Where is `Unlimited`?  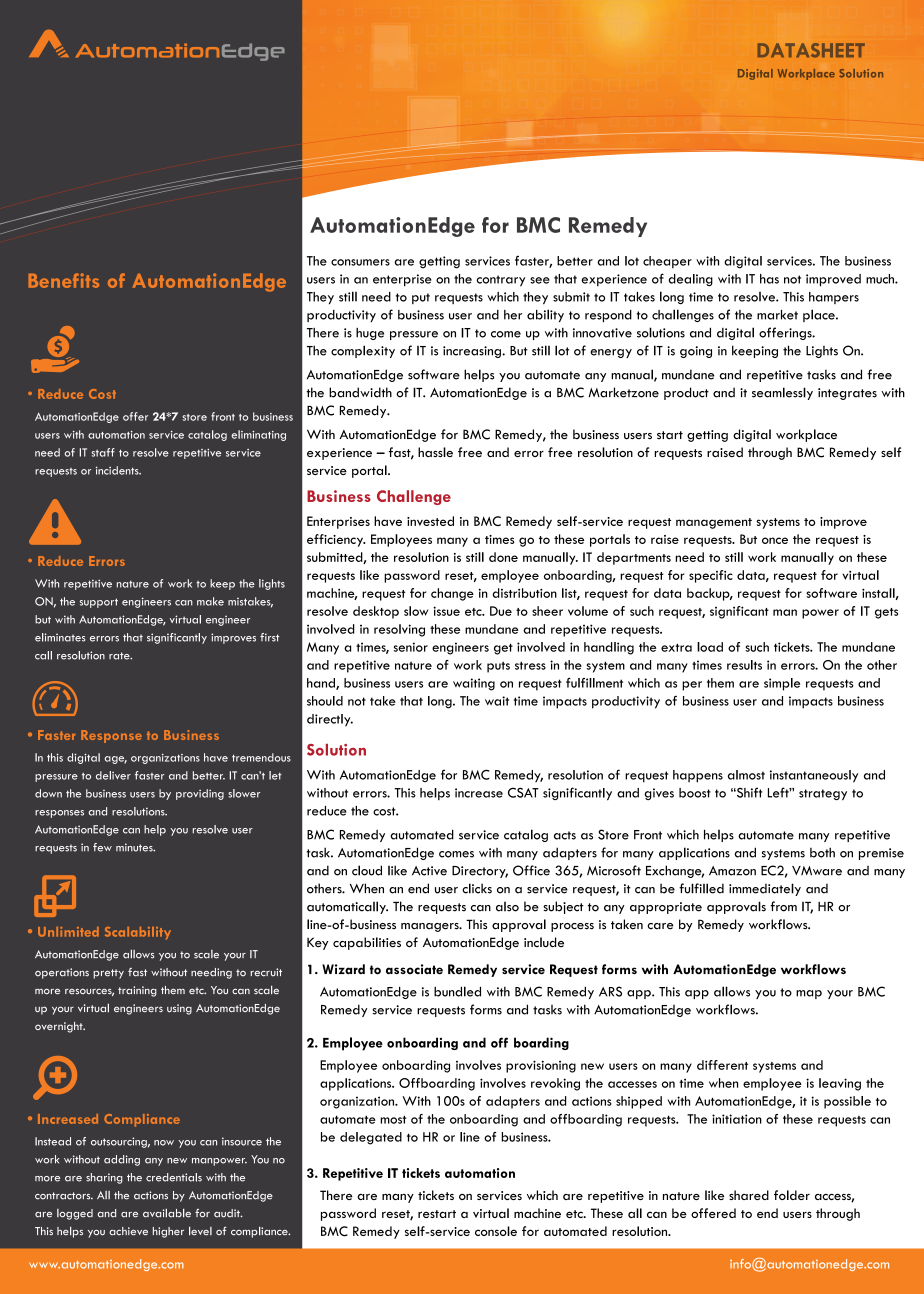
Unlimited is located at coordinates (68, 932).
